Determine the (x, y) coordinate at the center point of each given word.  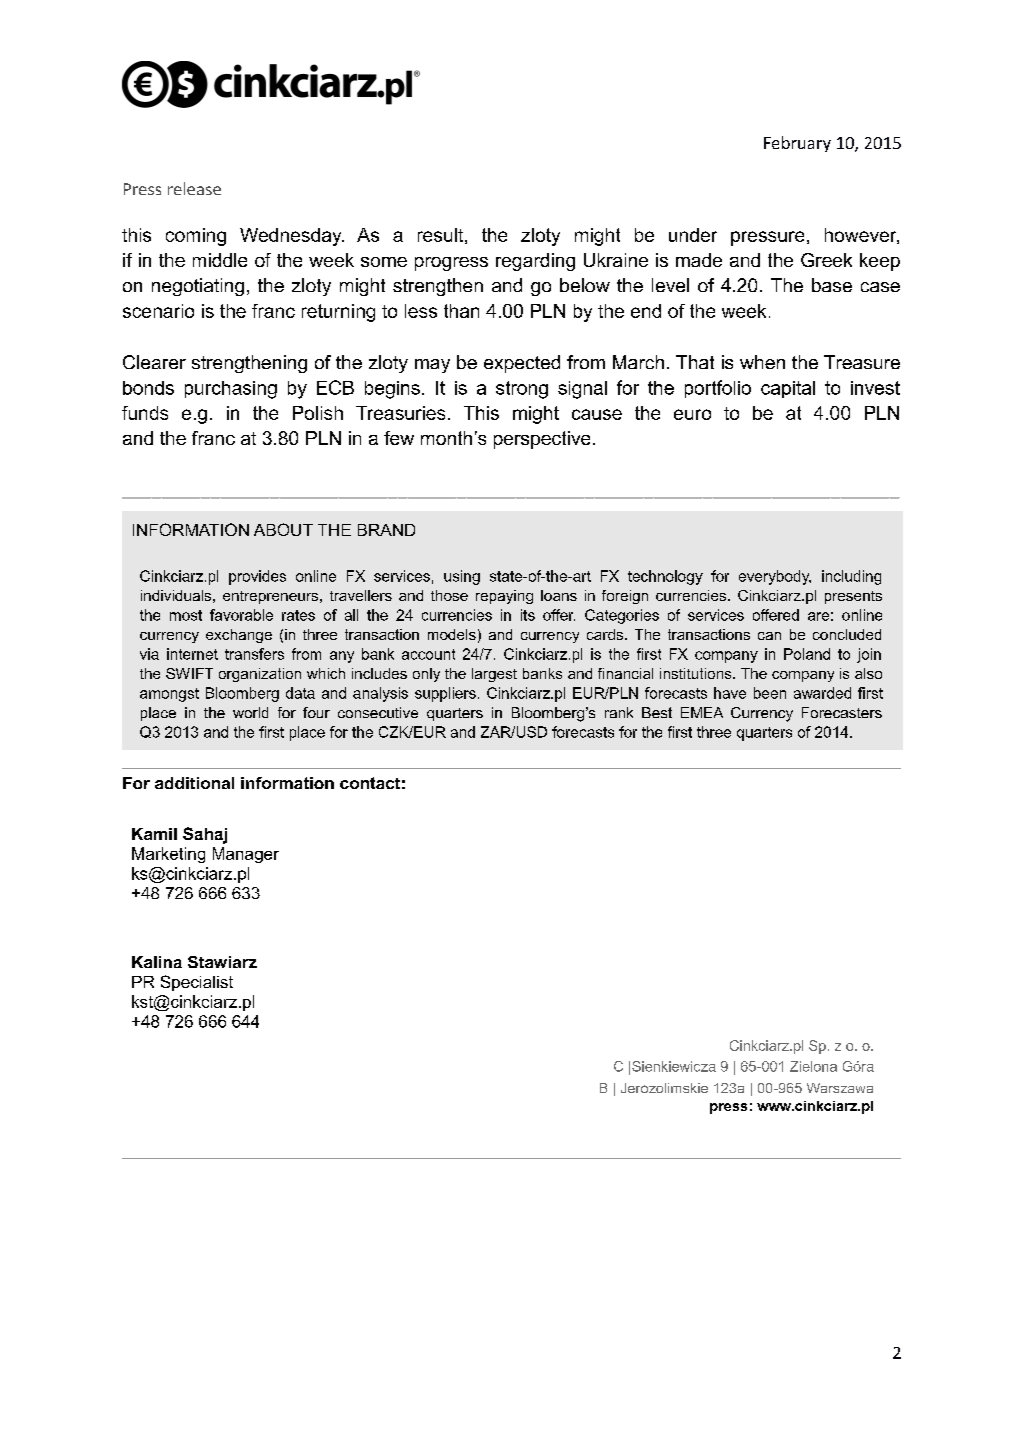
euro (692, 414)
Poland (807, 654)
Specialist (197, 983)
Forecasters (842, 712)
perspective (542, 440)
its (528, 615)
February (797, 144)
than (461, 311)
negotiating (198, 287)
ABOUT (283, 529)
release (194, 188)
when (762, 362)
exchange (239, 636)
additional (194, 783)
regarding (535, 262)
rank (619, 712)
